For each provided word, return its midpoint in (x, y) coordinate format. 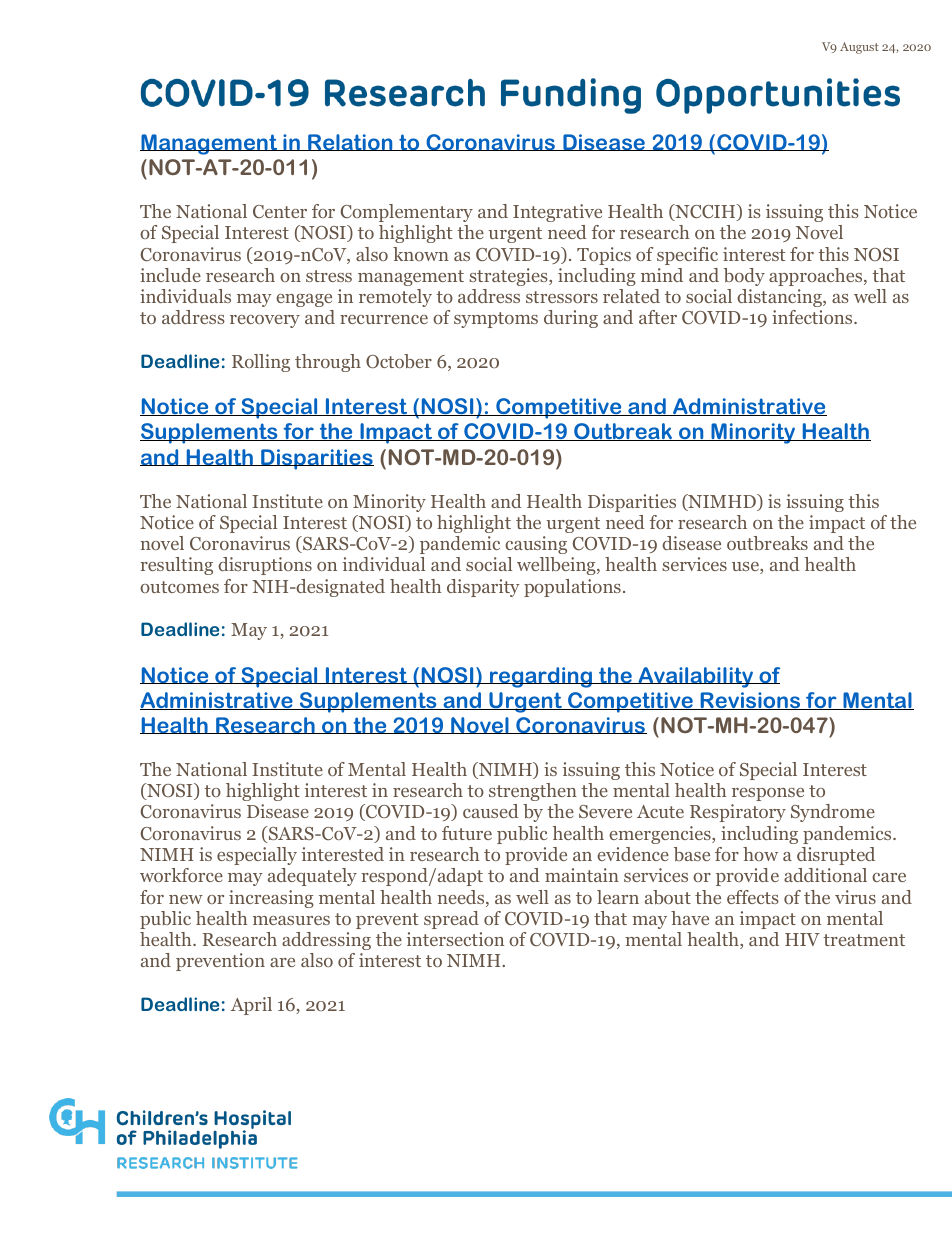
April (251, 1006)
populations (572, 588)
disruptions (265, 566)
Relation (350, 142)
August (859, 48)
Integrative (557, 213)
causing (536, 545)
